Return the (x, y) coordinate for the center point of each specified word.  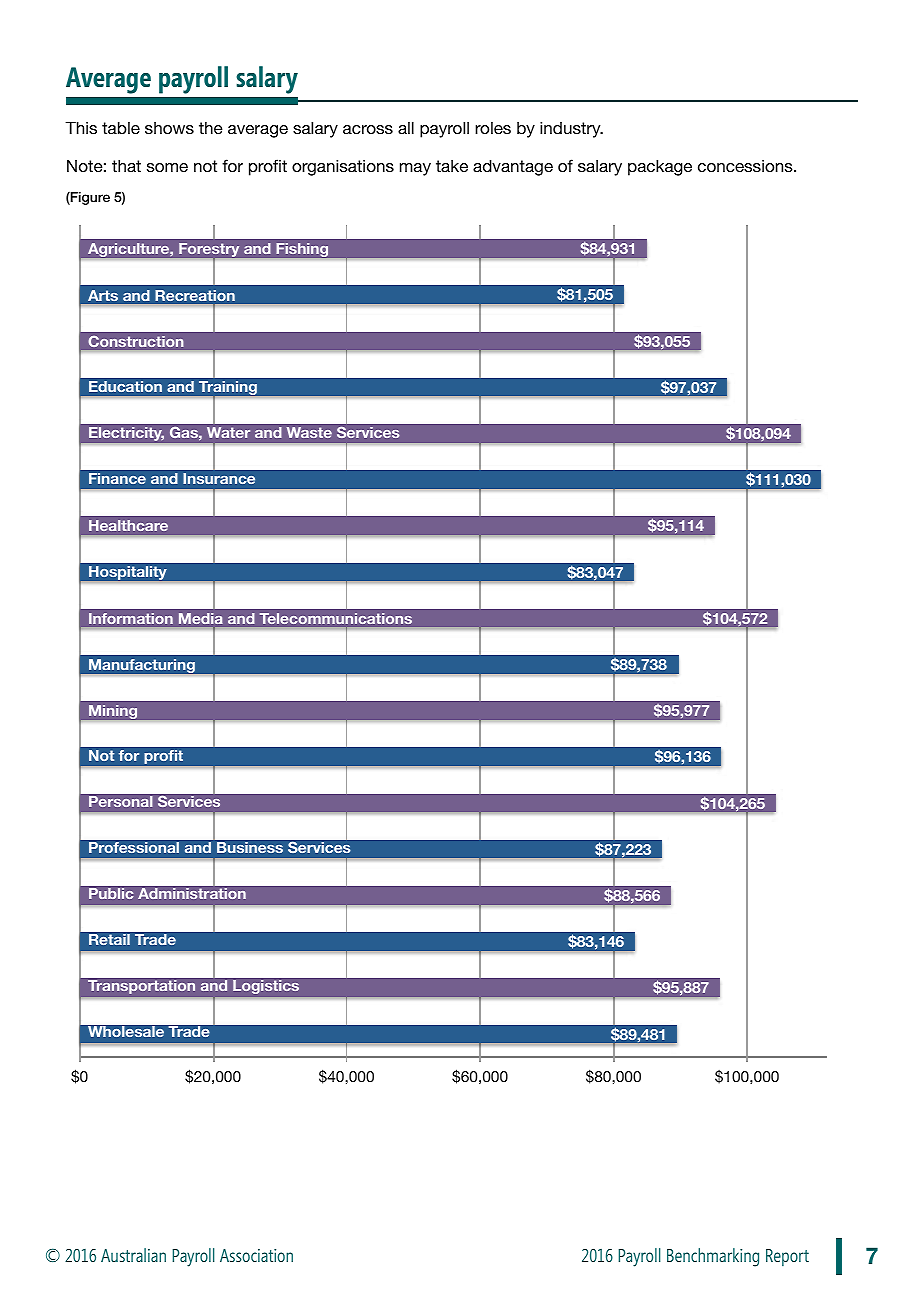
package (660, 167)
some (167, 167)
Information (131, 618)
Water (228, 432)
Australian (133, 1255)
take (452, 166)
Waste (309, 432)
